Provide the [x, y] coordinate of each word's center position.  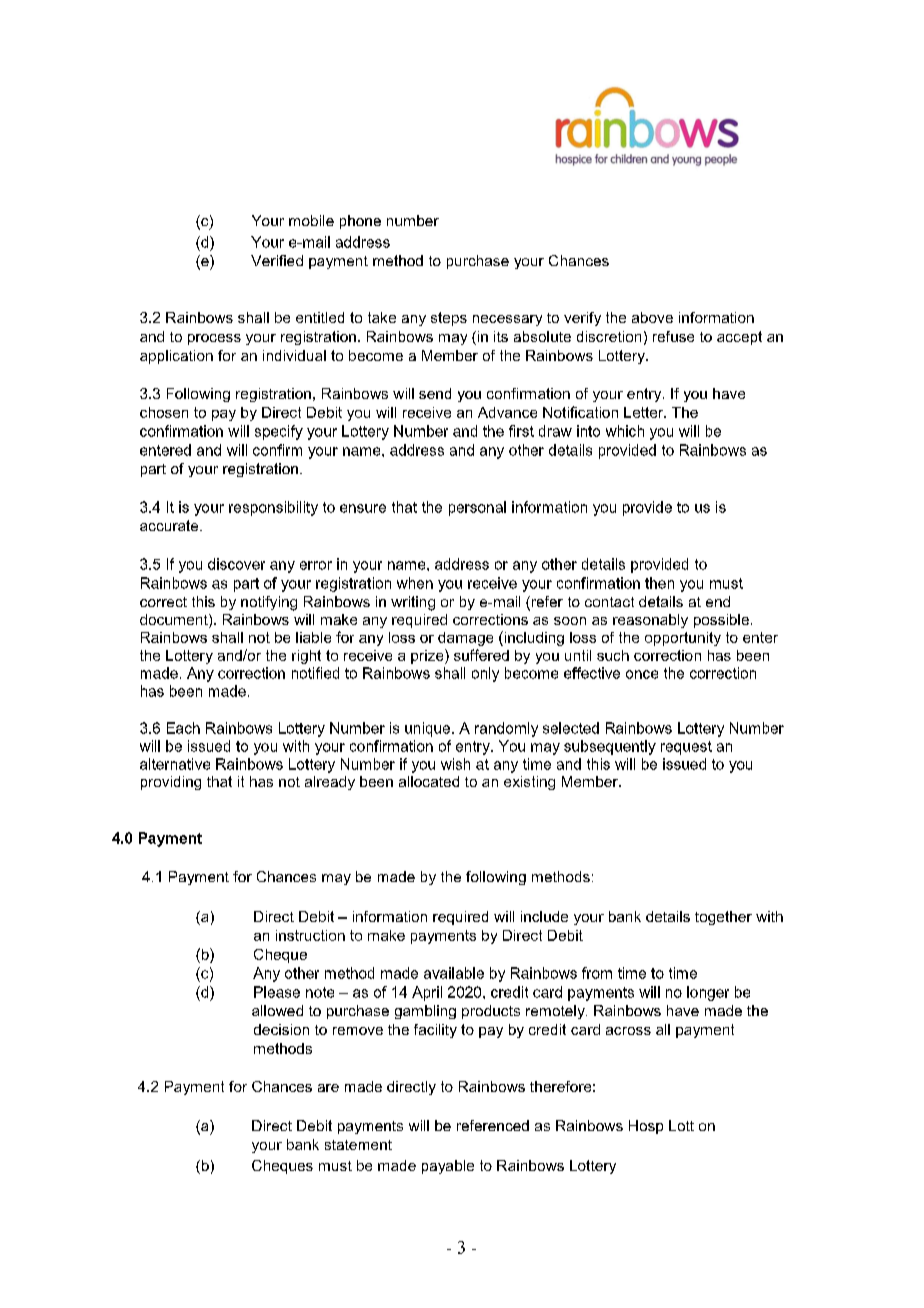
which [625, 431]
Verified [277, 260]
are [328, 1088]
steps [449, 319]
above [652, 317]
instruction [310, 935]
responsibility [273, 508]
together [723, 918]
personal [477, 508]
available [454, 973]
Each [183, 728]
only [485, 674]
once [642, 674]
